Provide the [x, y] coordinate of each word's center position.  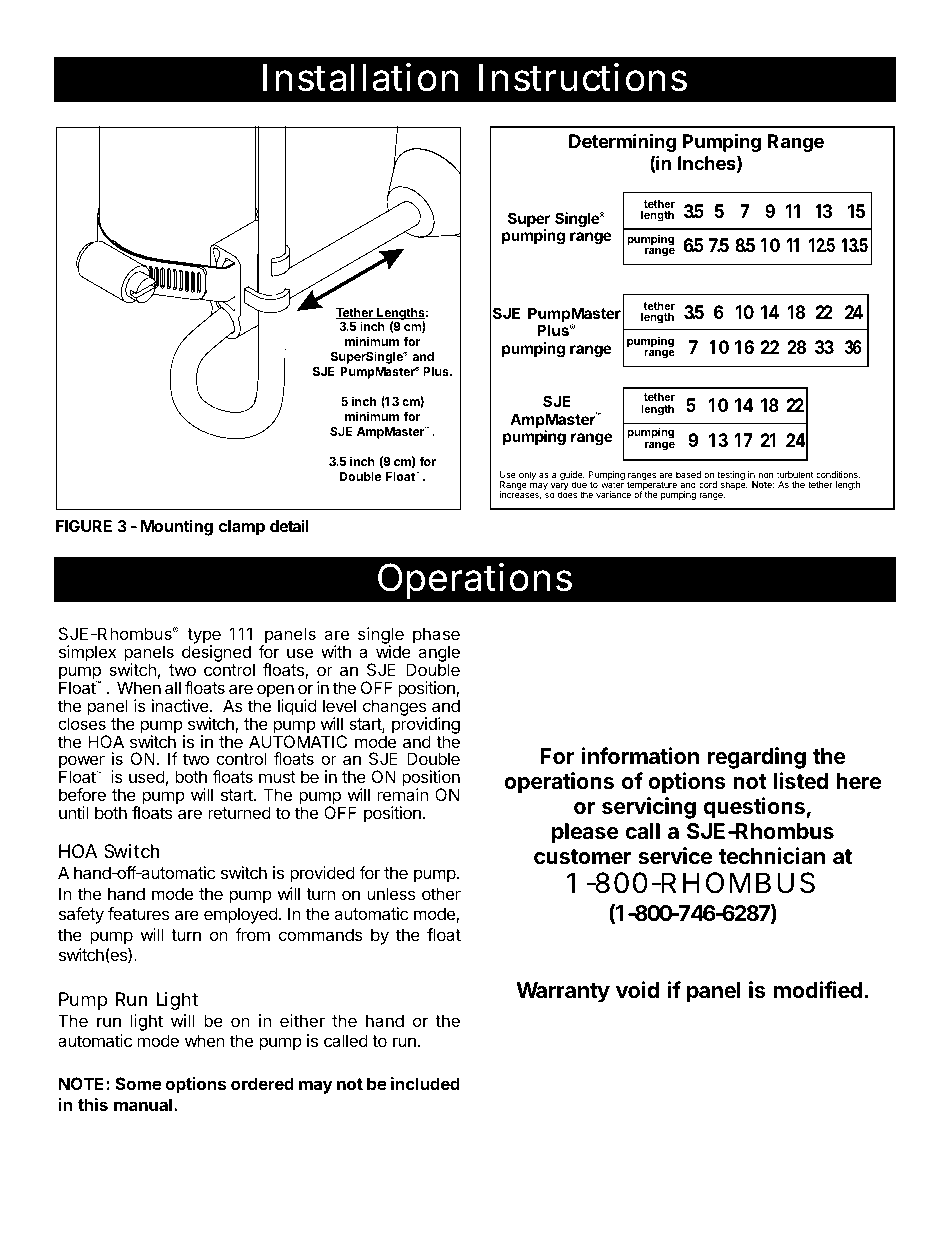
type [204, 637]
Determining [622, 142]
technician [772, 856]
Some [138, 1083]
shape [734, 484]
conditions [838, 474]
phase [436, 637]
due [579, 484]
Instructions [583, 77]
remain [403, 794]
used [147, 776]
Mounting [177, 527]
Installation [360, 77]
